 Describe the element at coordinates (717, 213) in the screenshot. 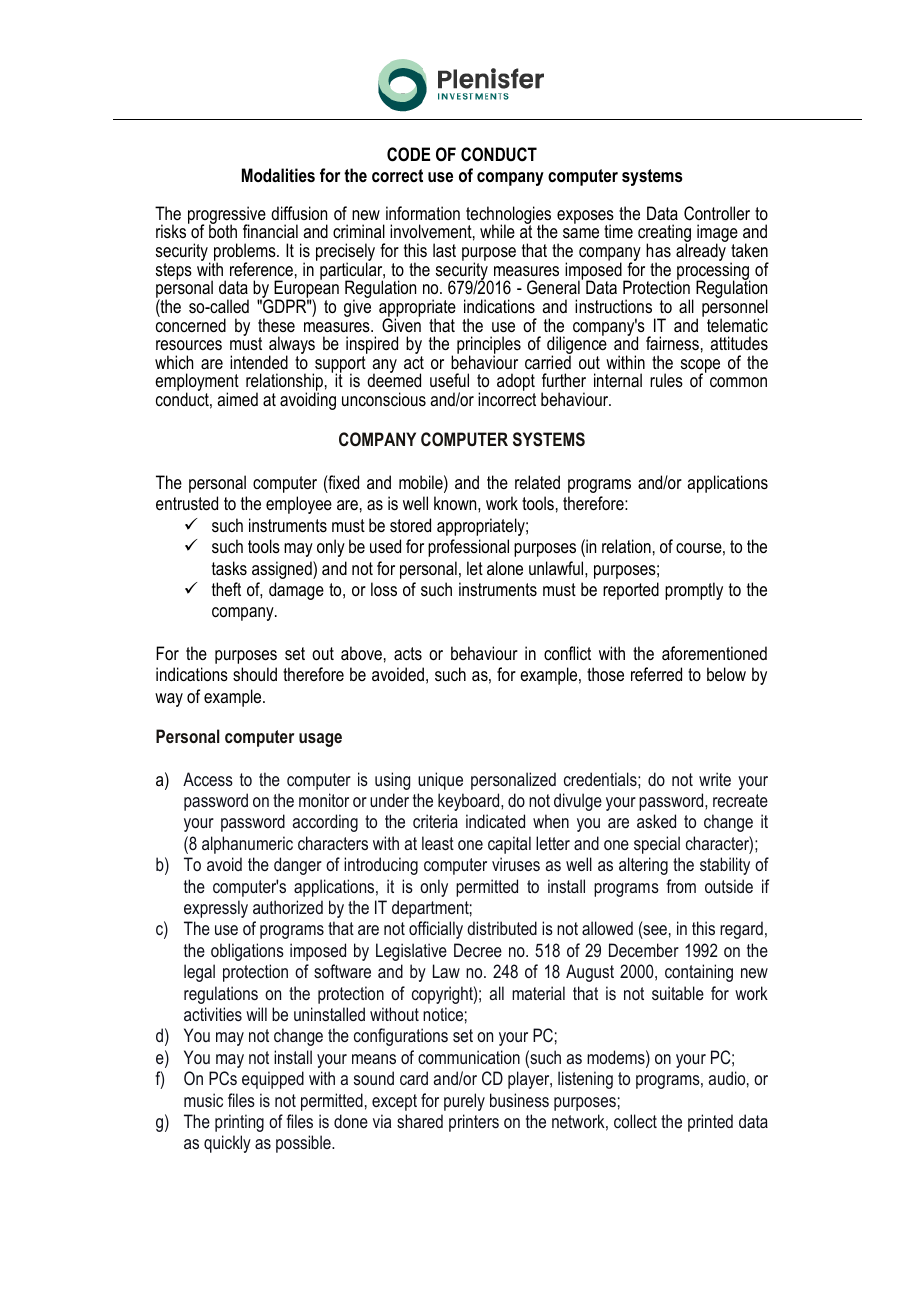

I see `Controller` at that location.
